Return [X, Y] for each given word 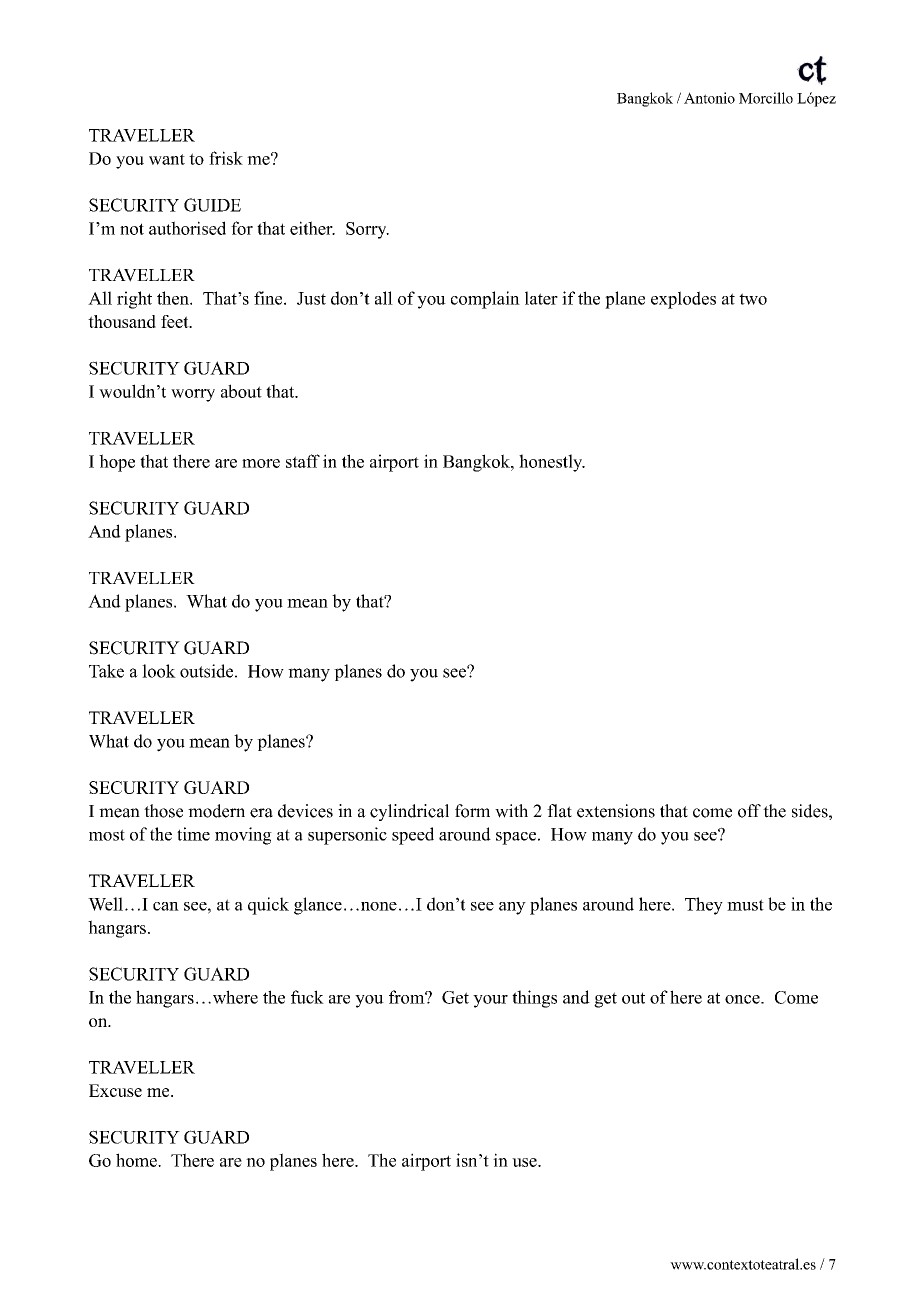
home [137, 1160]
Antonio [709, 98]
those [163, 811]
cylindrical [409, 812]
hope [117, 463]
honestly [552, 463]
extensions [616, 811]
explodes [683, 300]
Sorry [367, 230]
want [167, 159]
